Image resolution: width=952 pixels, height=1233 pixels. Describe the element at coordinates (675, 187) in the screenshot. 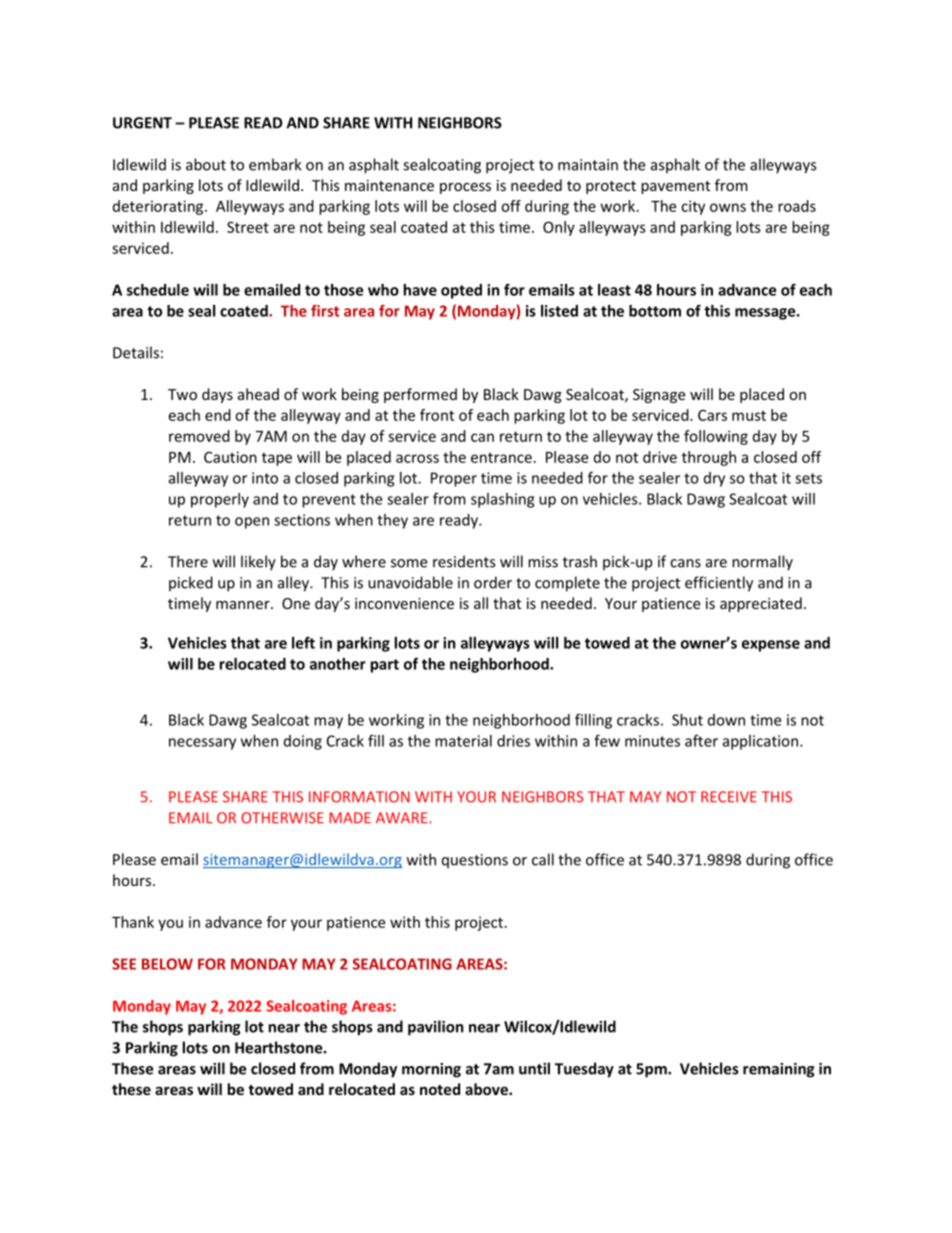

I see `pavement` at that location.
